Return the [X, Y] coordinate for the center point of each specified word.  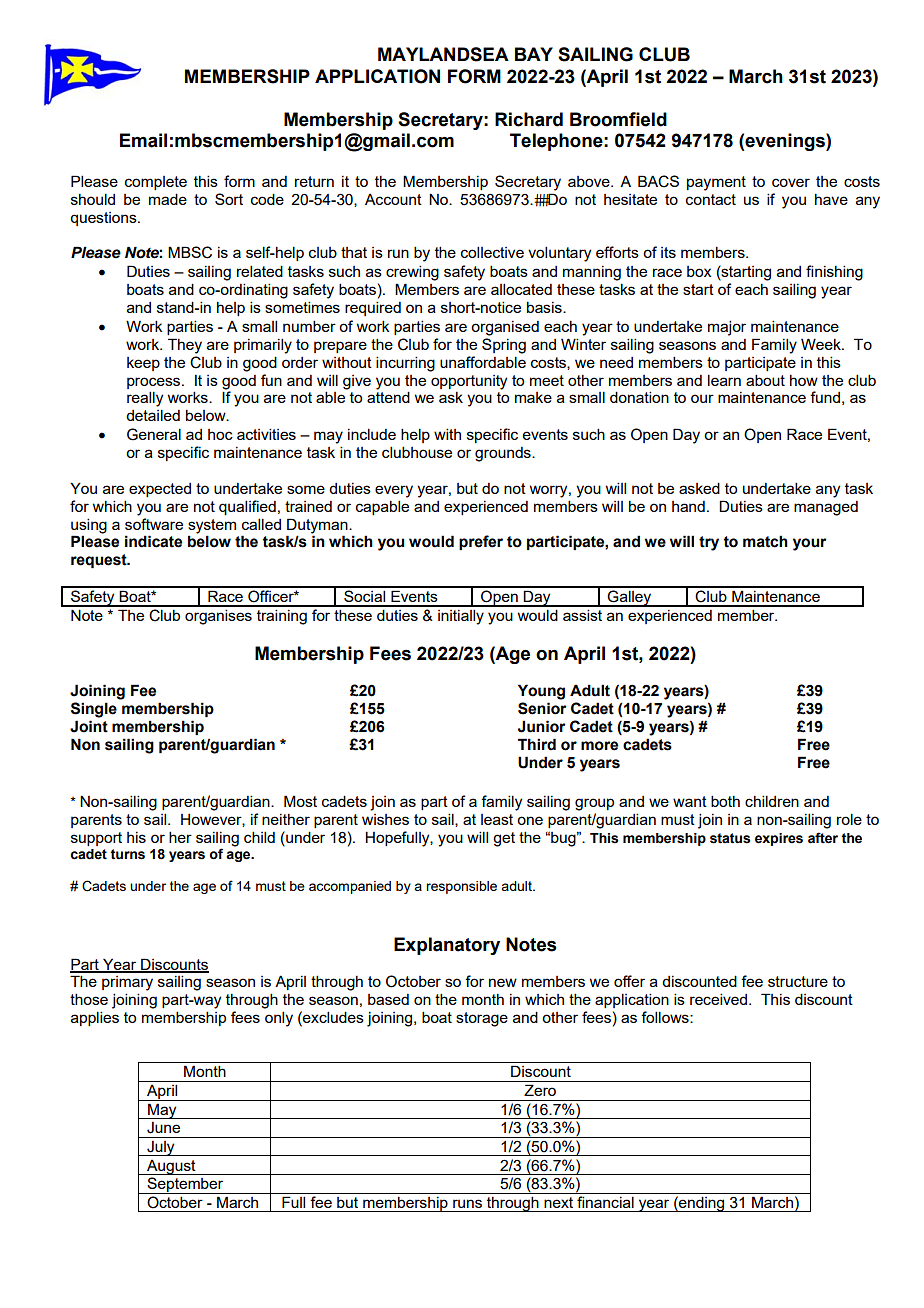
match [765, 541]
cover [791, 182]
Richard [529, 119]
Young [541, 692]
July [161, 1148]
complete [156, 183]
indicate [153, 541]
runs [467, 1203]
